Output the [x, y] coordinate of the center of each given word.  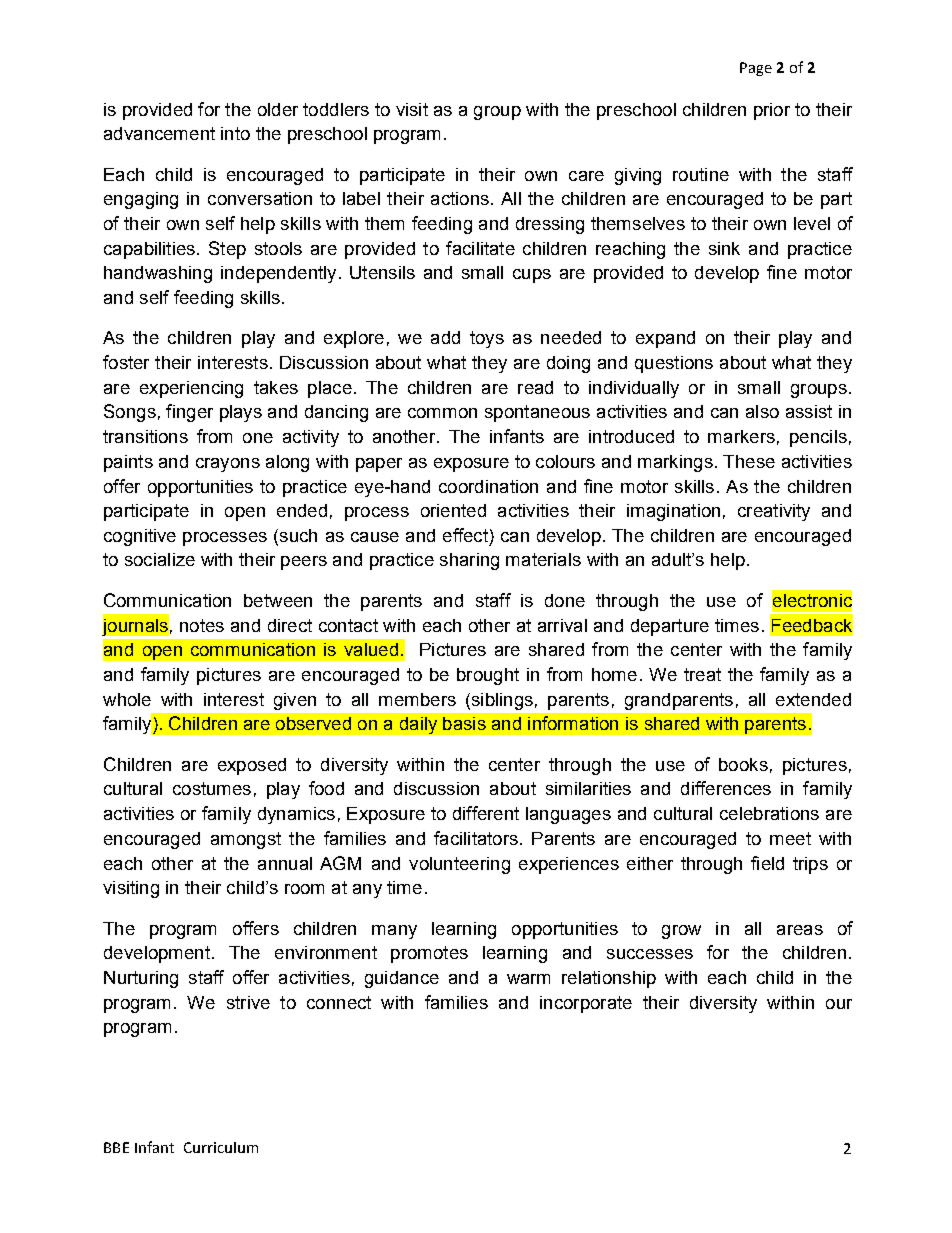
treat [702, 674]
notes [202, 625]
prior [772, 111]
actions [460, 198]
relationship [609, 979]
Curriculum [221, 1147]
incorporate [586, 1004]
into [235, 133]
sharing [469, 561]
